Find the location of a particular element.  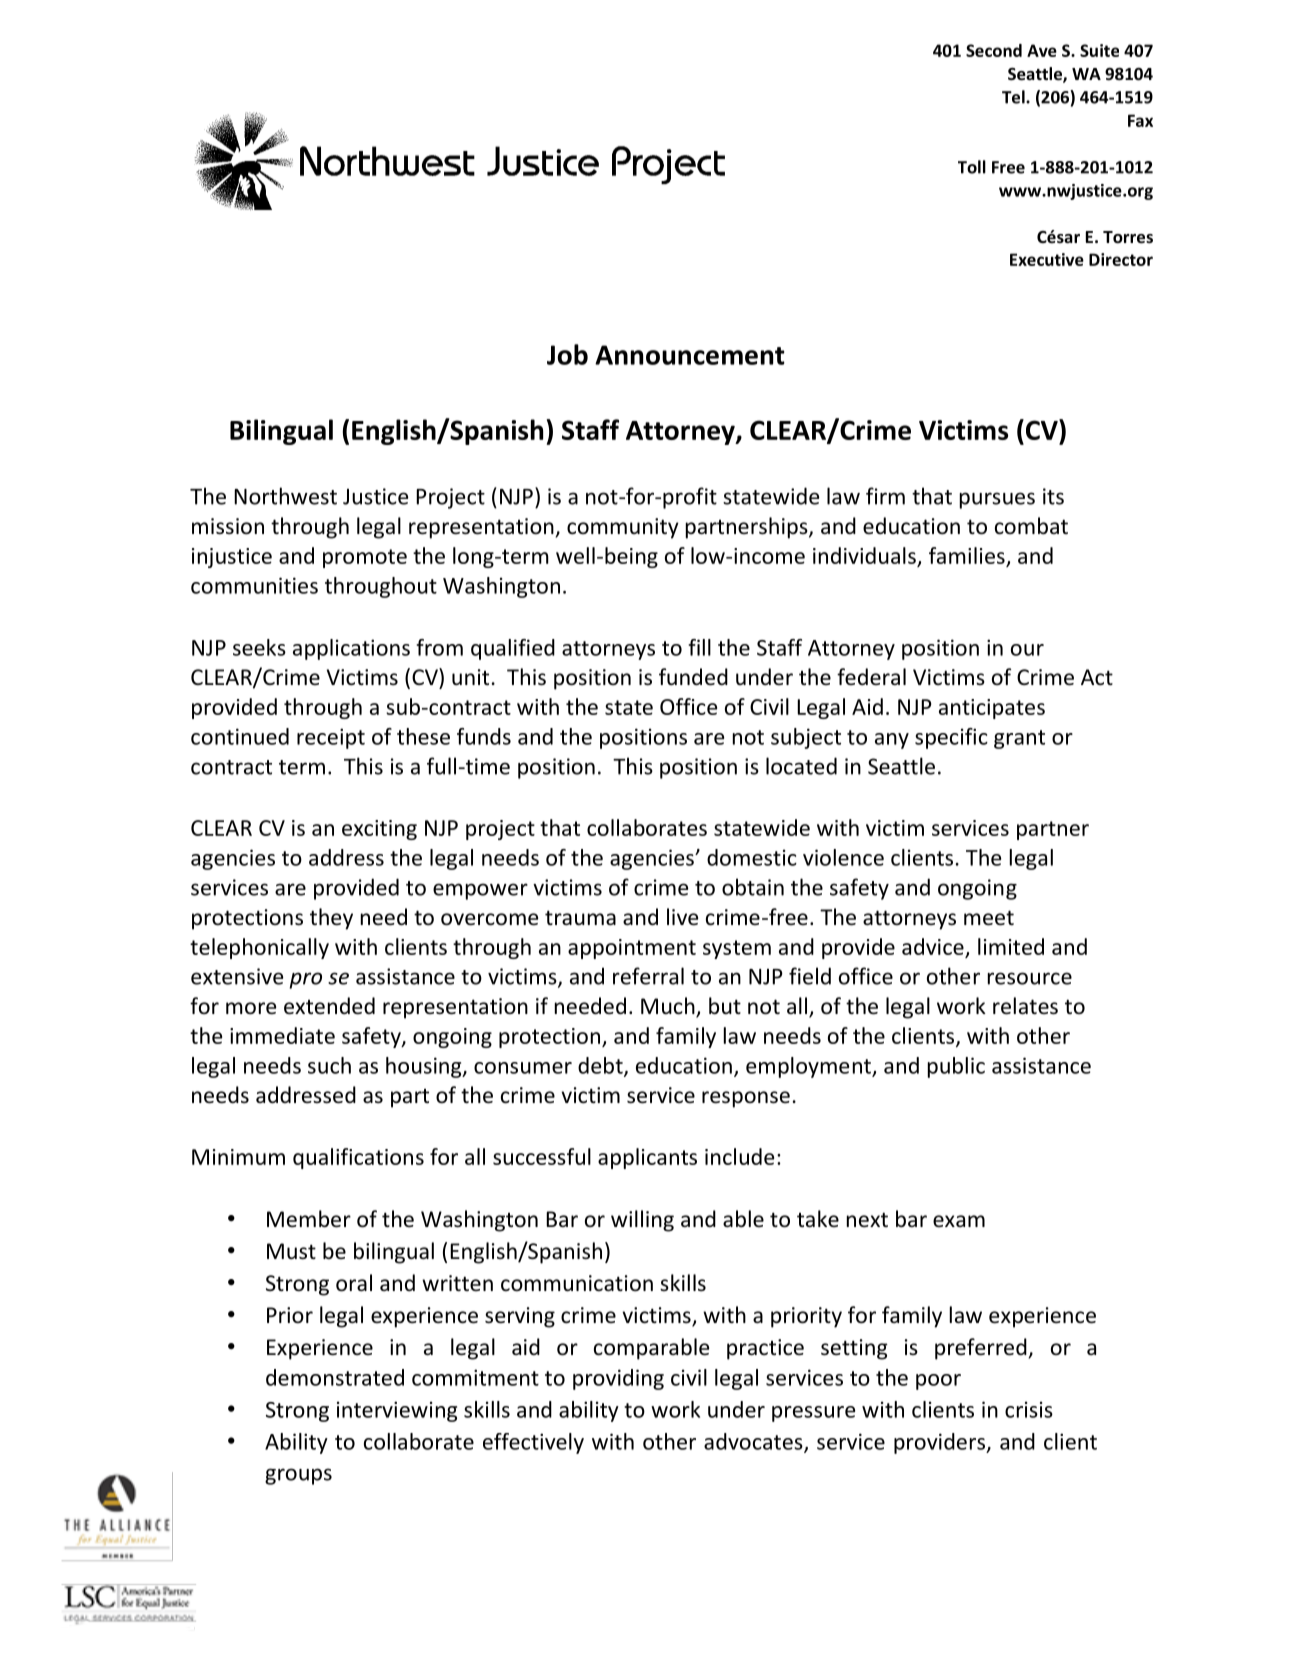

Job is located at coordinates (567, 354).
